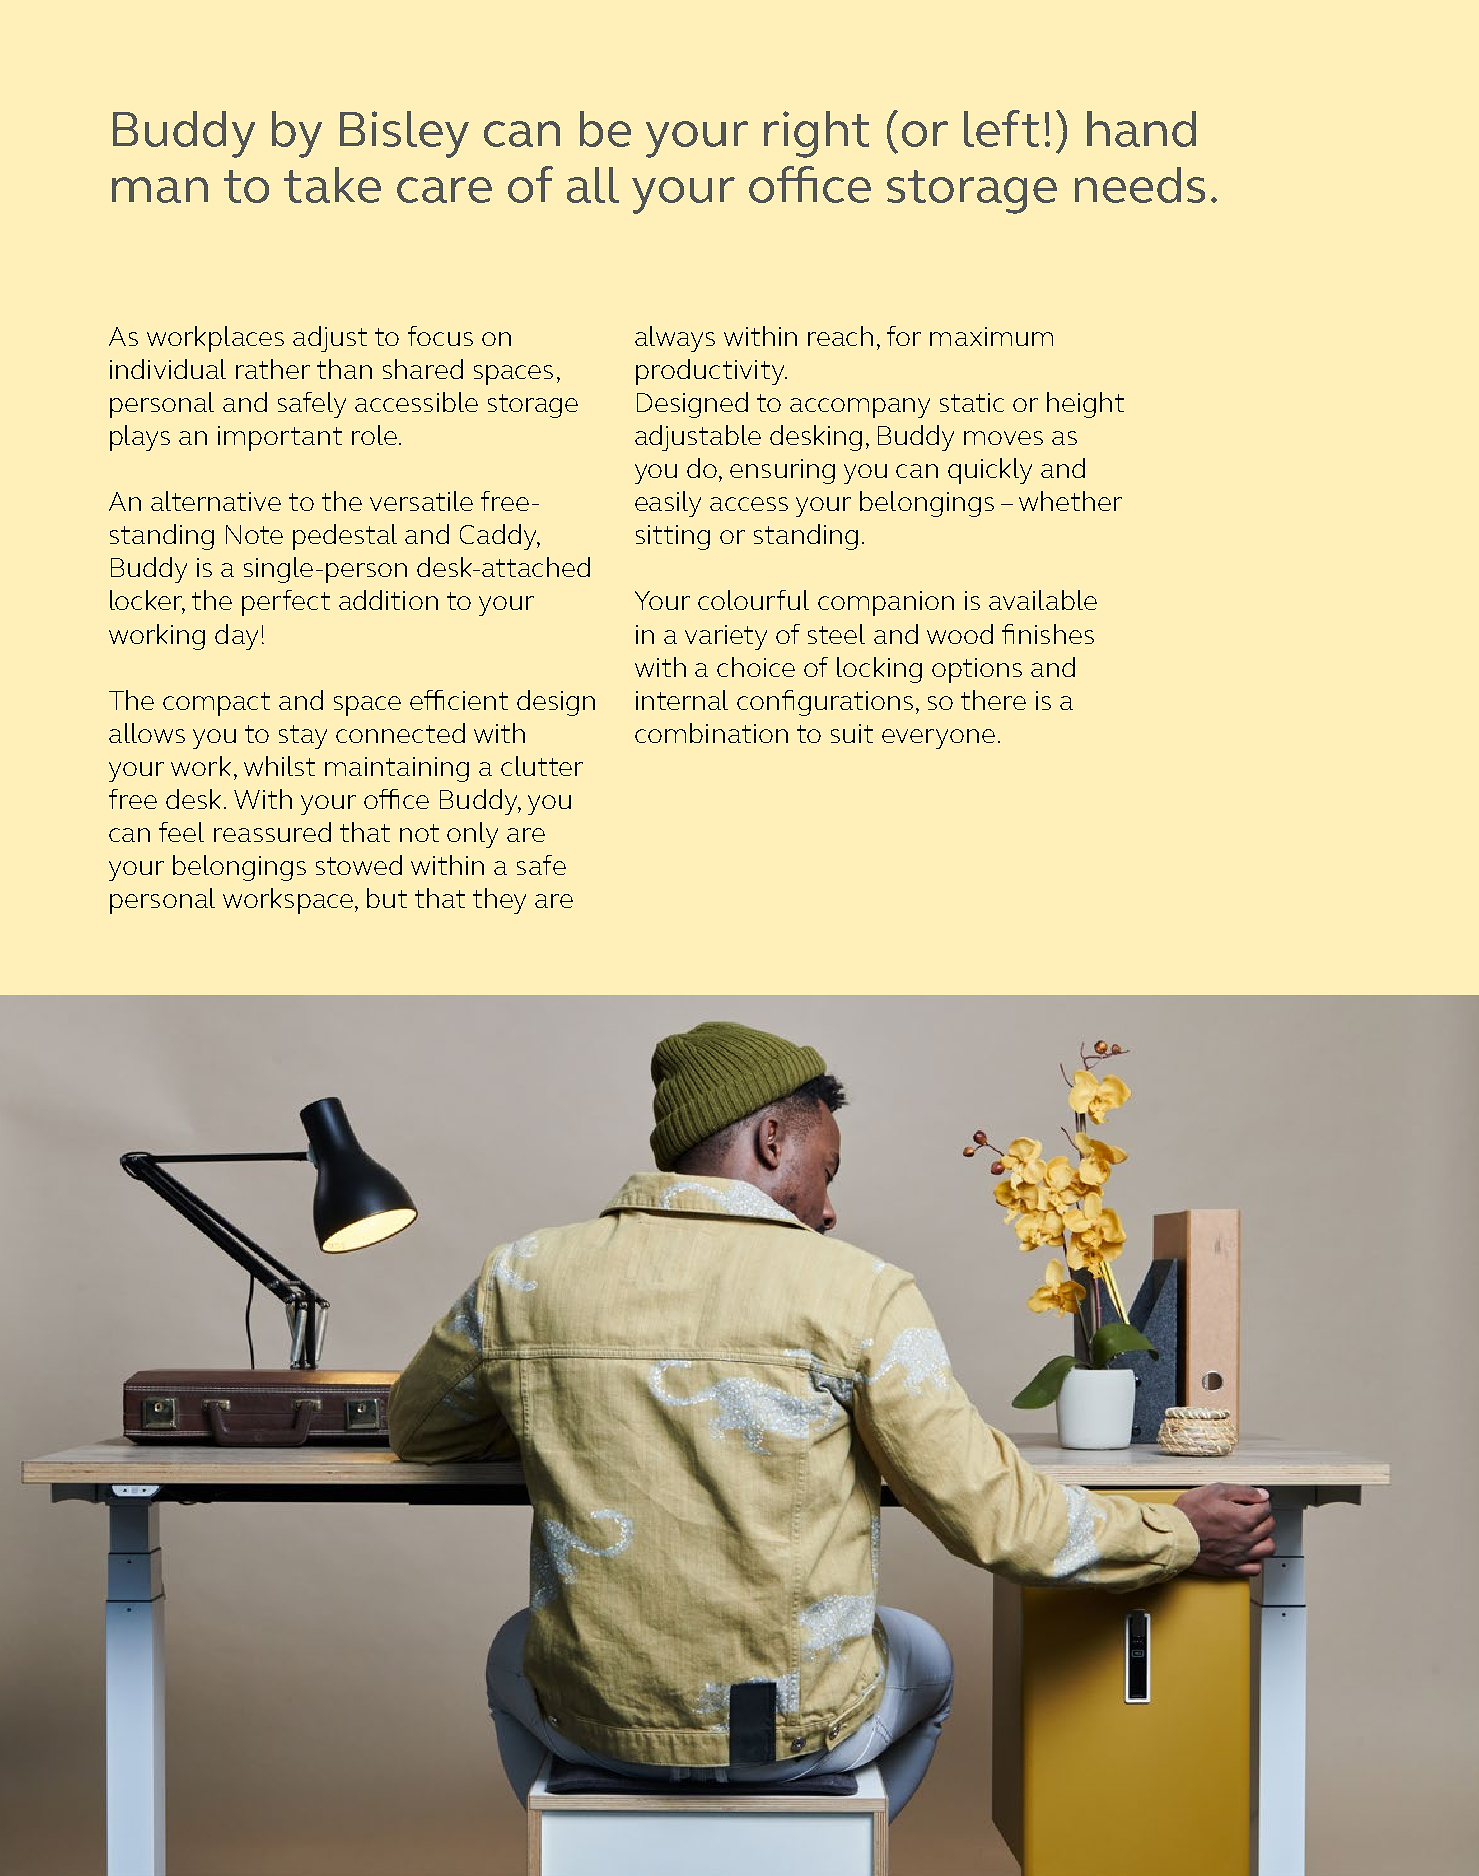  What do you see at coordinates (216, 501) in the page?
I see `alternative` at bounding box center [216, 501].
